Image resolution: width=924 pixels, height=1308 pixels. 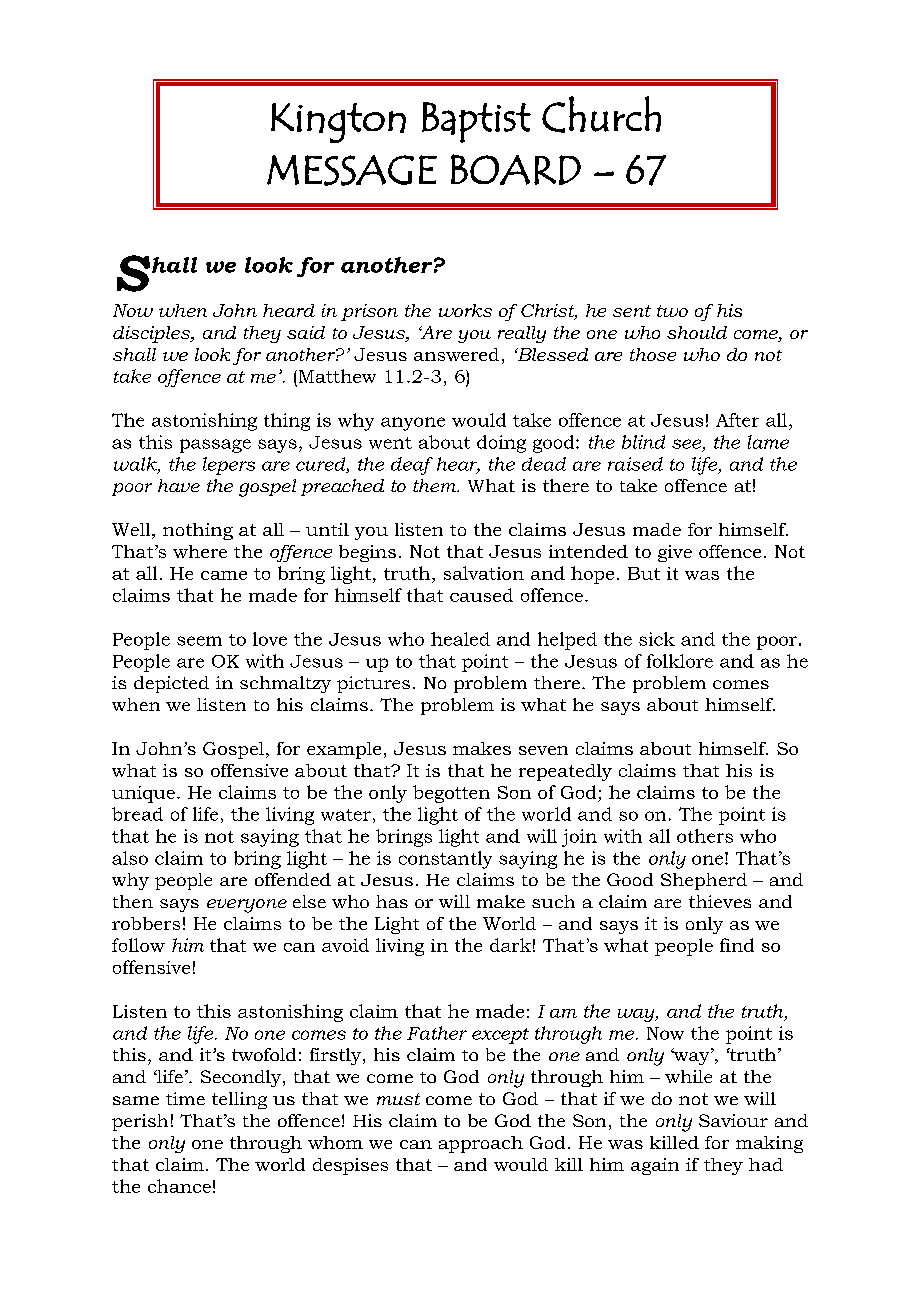 I want to click on MESSAGE, so click(x=352, y=170).
